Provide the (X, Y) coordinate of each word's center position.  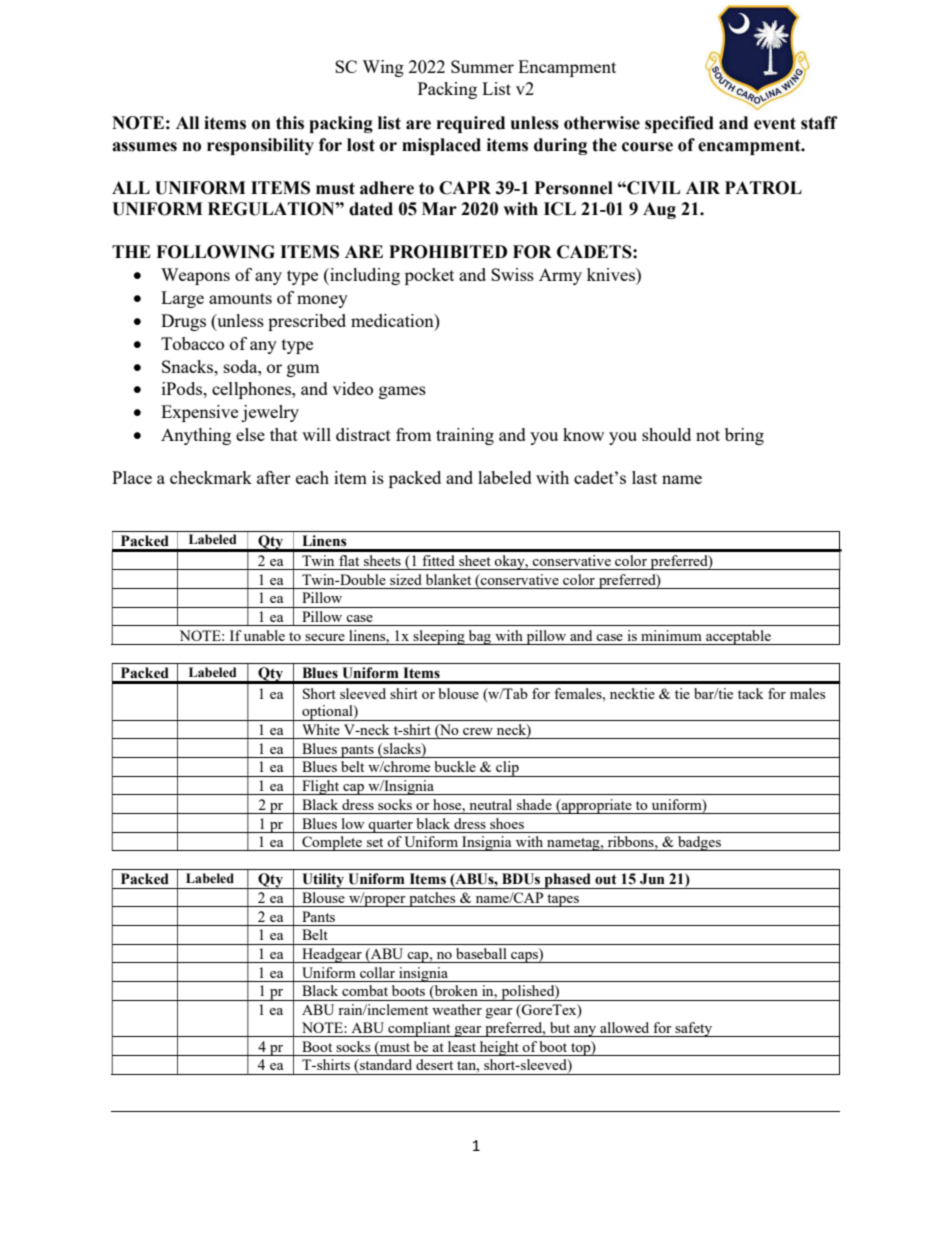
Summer (482, 66)
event (775, 123)
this (290, 123)
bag (480, 637)
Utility (323, 881)
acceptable (738, 637)
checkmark (211, 477)
